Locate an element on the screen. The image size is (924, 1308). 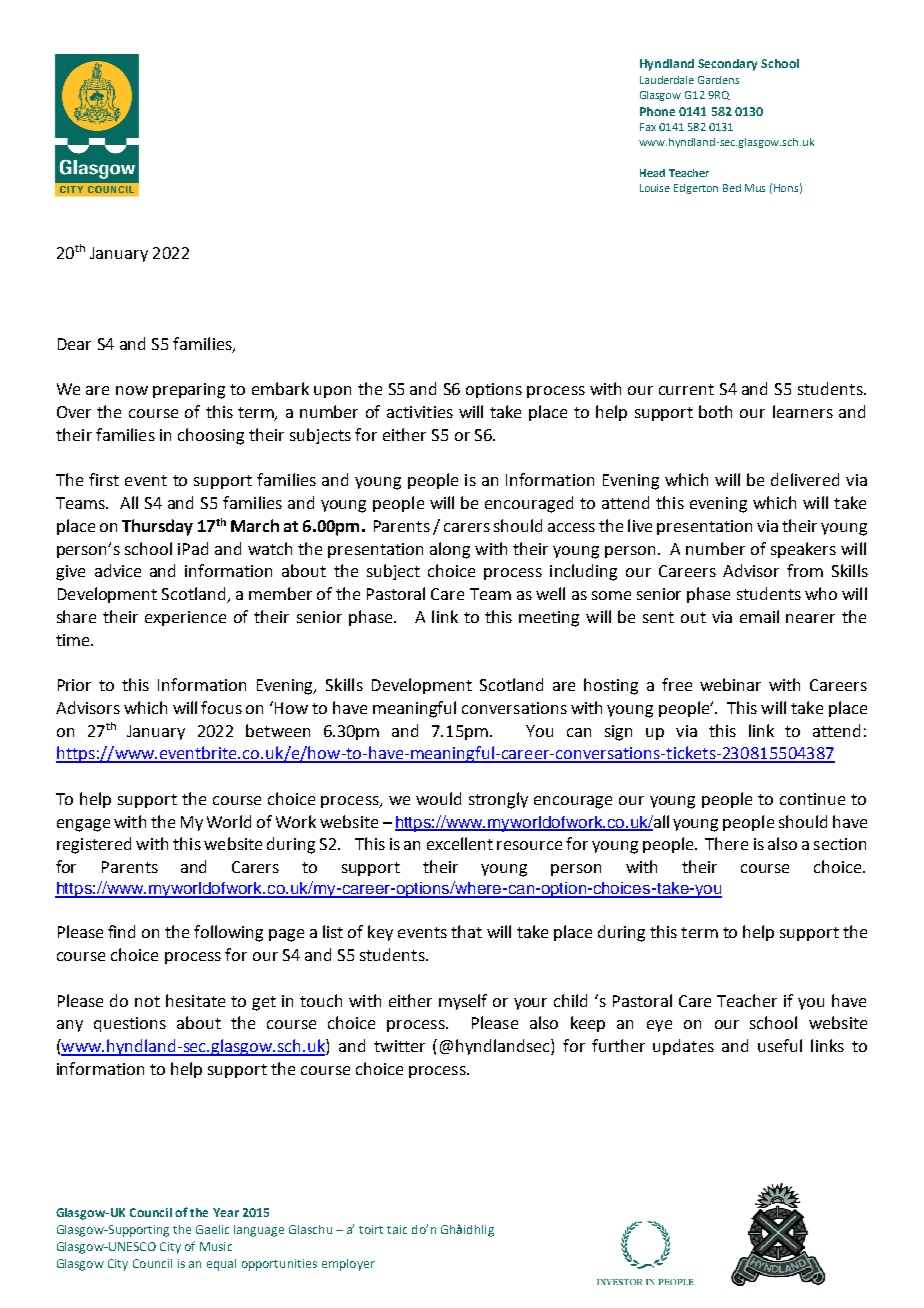
both is located at coordinates (715, 411).
